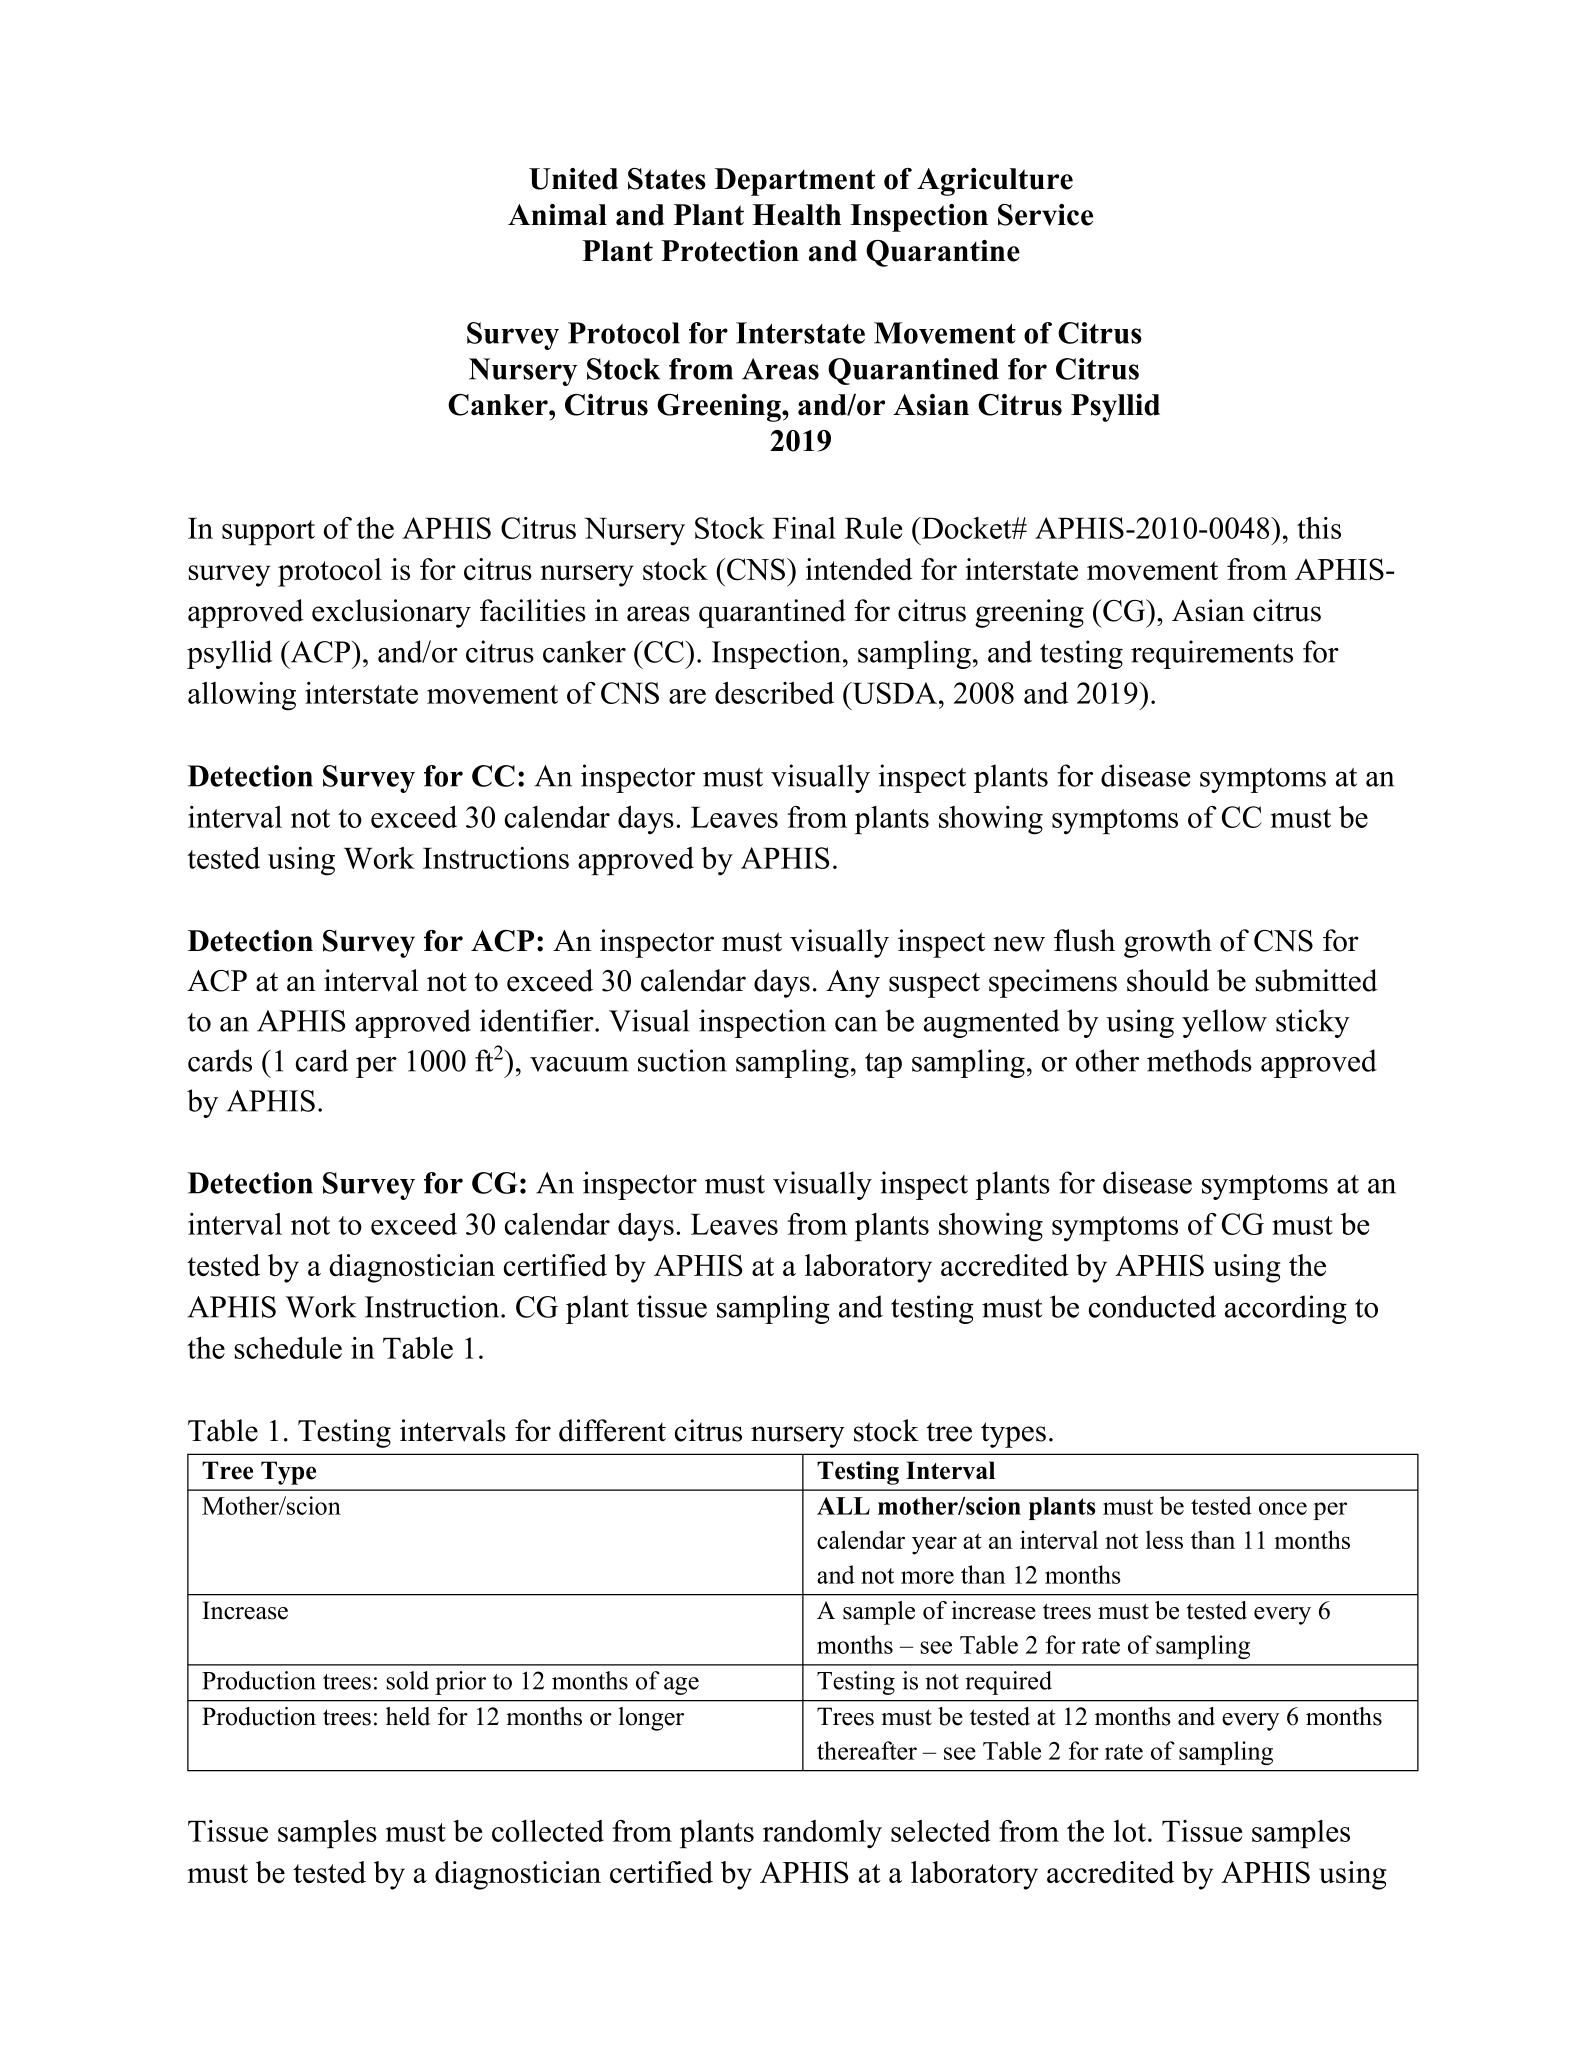 This image has width=1593, height=2062. I want to click on lot, so click(1130, 1831).
